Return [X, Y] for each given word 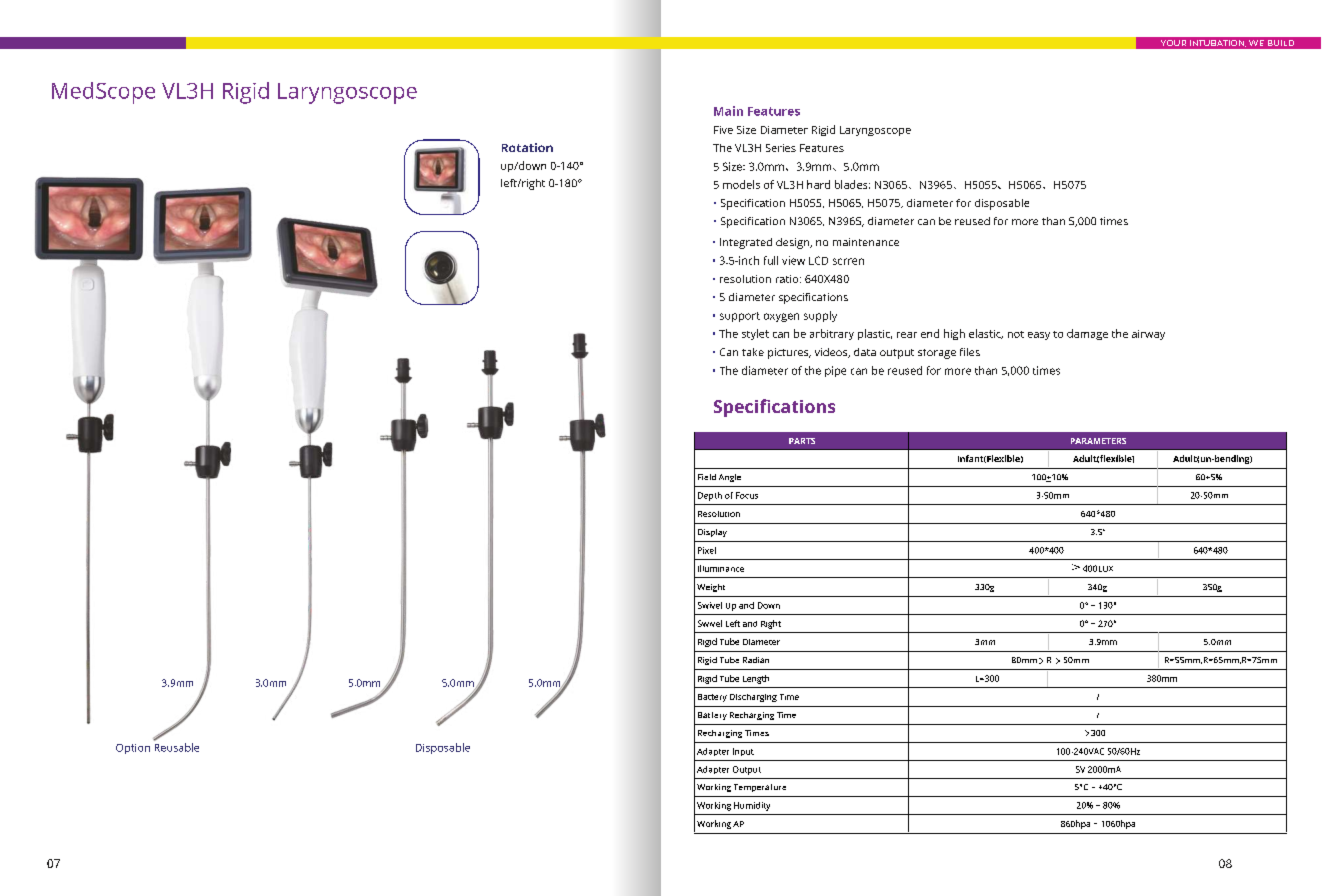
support [740, 317]
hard [818, 184]
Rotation [527, 147]
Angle [730, 478]
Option [133, 749]
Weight [711, 588]
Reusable [177, 747]
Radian [756, 660]
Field [707, 477]
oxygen [781, 317]
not [1016, 334]
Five [723, 130]
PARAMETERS [1098, 441]
